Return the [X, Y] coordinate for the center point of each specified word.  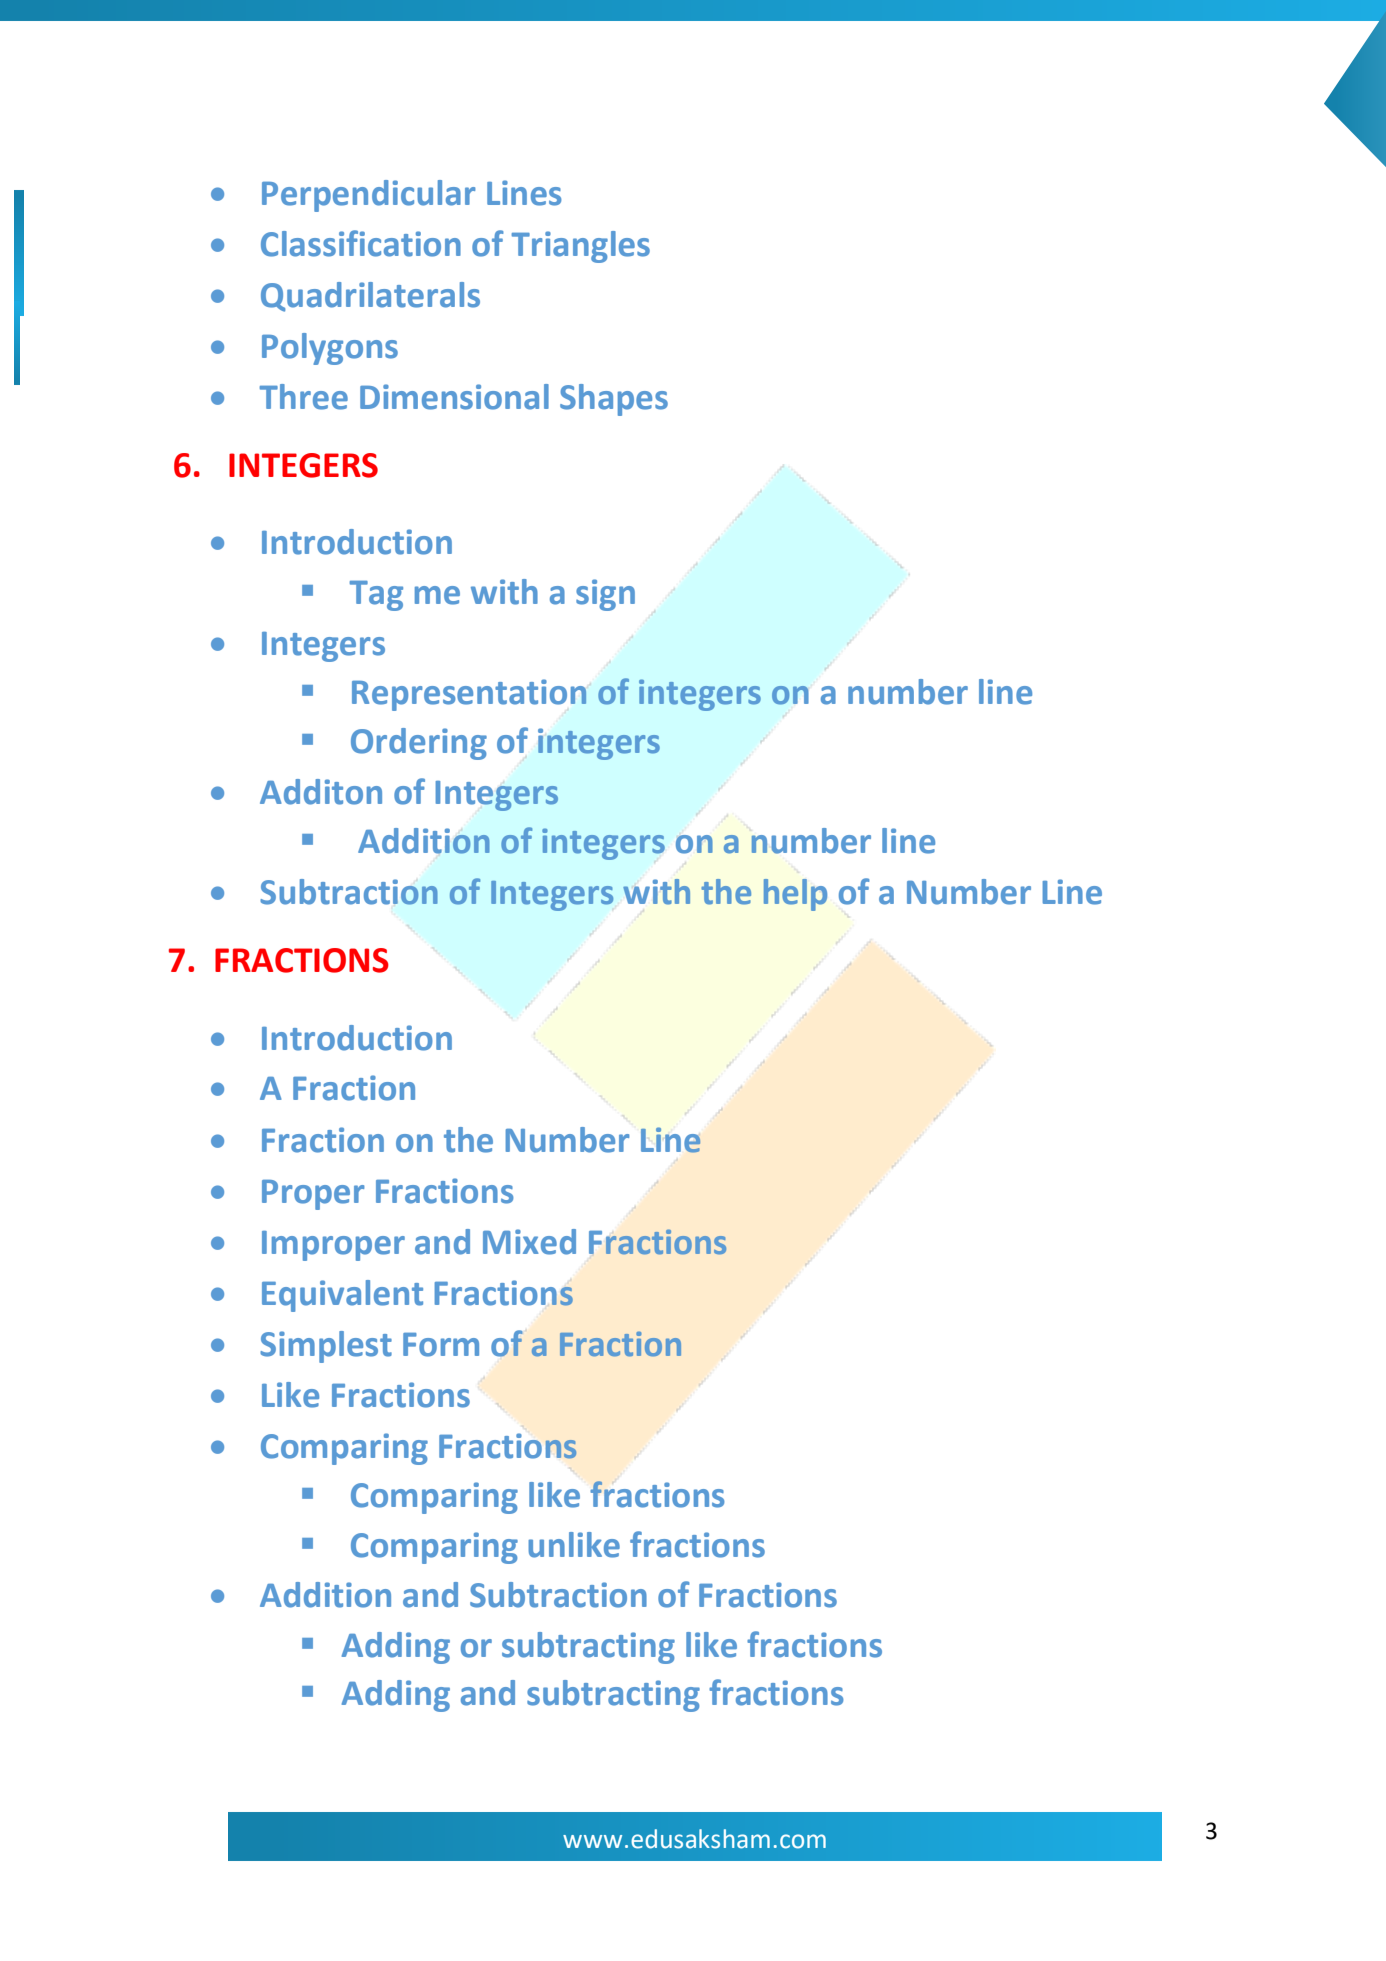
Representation [469, 695]
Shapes [614, 400]
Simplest [326, 1347]
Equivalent [342, 1296]
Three [303, 397]
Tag [376, 596]
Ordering [419, 744]
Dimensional [454, 397]
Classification [361, 243]
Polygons [330, 349]
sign [605, 595]
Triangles [580, 247]
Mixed [529, 1242]
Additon [321, 792]
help [795, 895]
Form [441, 1345]
